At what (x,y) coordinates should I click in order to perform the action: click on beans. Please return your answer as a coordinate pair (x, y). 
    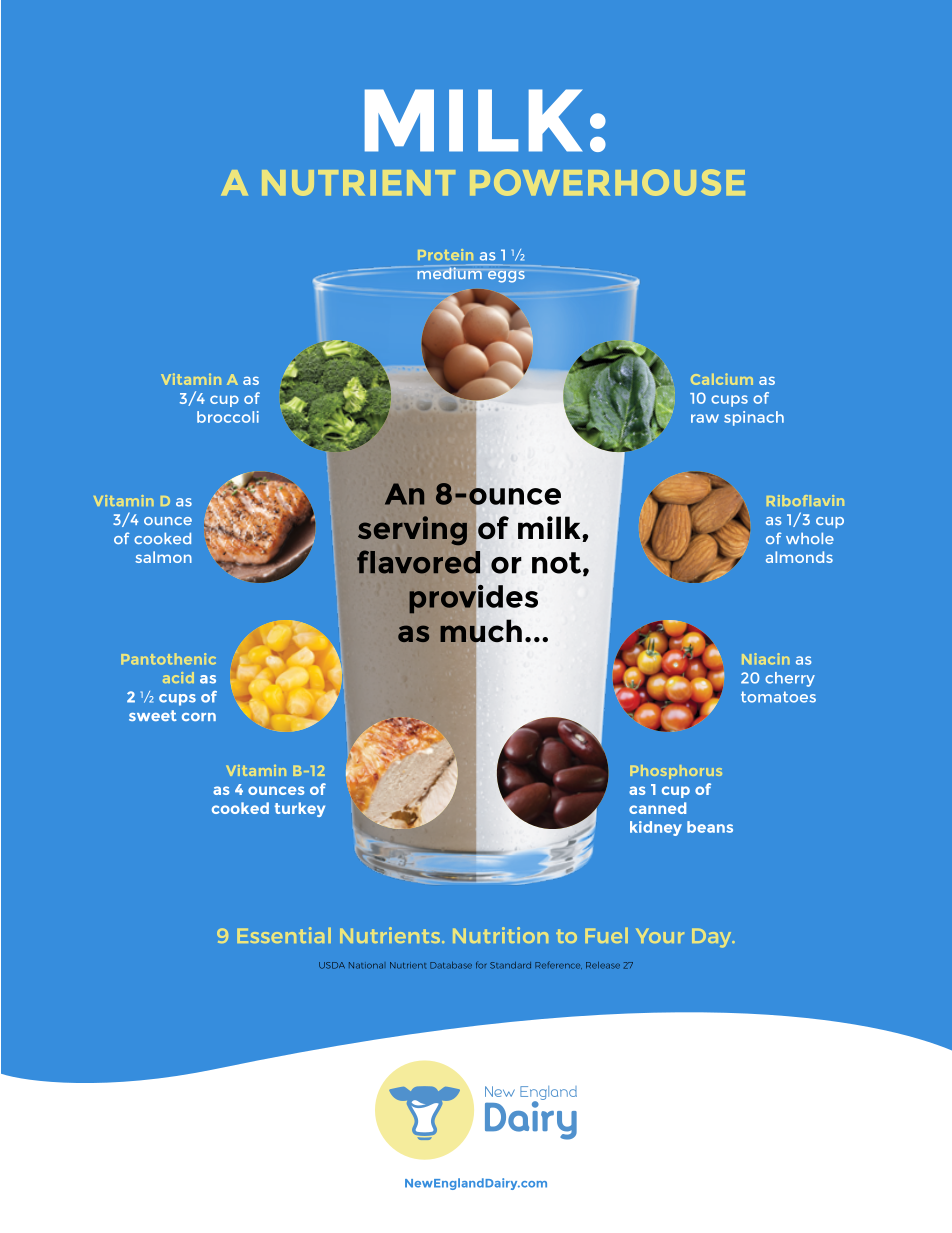
    Looking at the image, I should click on (710, 827).
